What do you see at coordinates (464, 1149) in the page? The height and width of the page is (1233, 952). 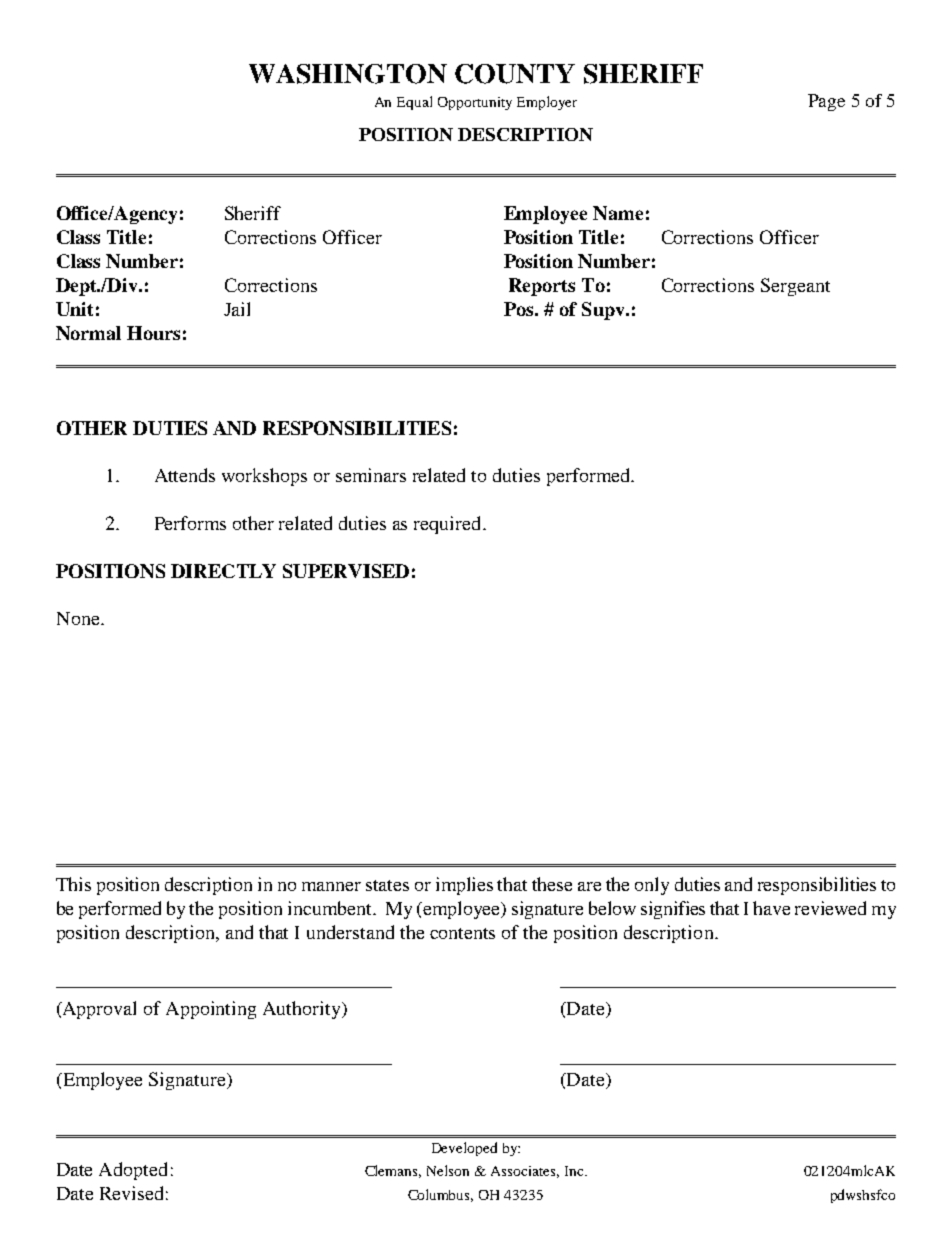 I see `Developed` at bounding box center [464, 1149].
